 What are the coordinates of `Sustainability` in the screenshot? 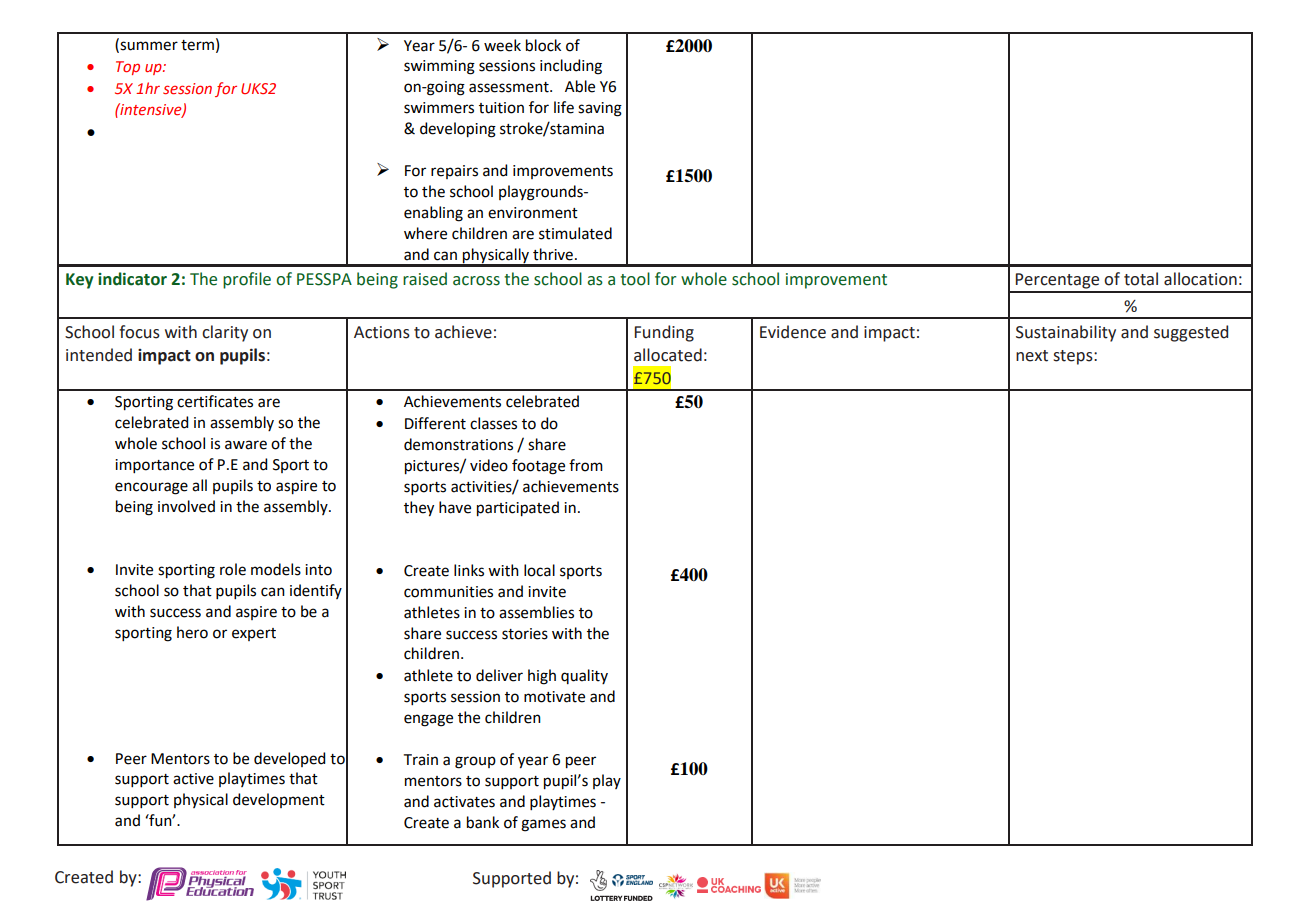 It's located at (1066, 333).
